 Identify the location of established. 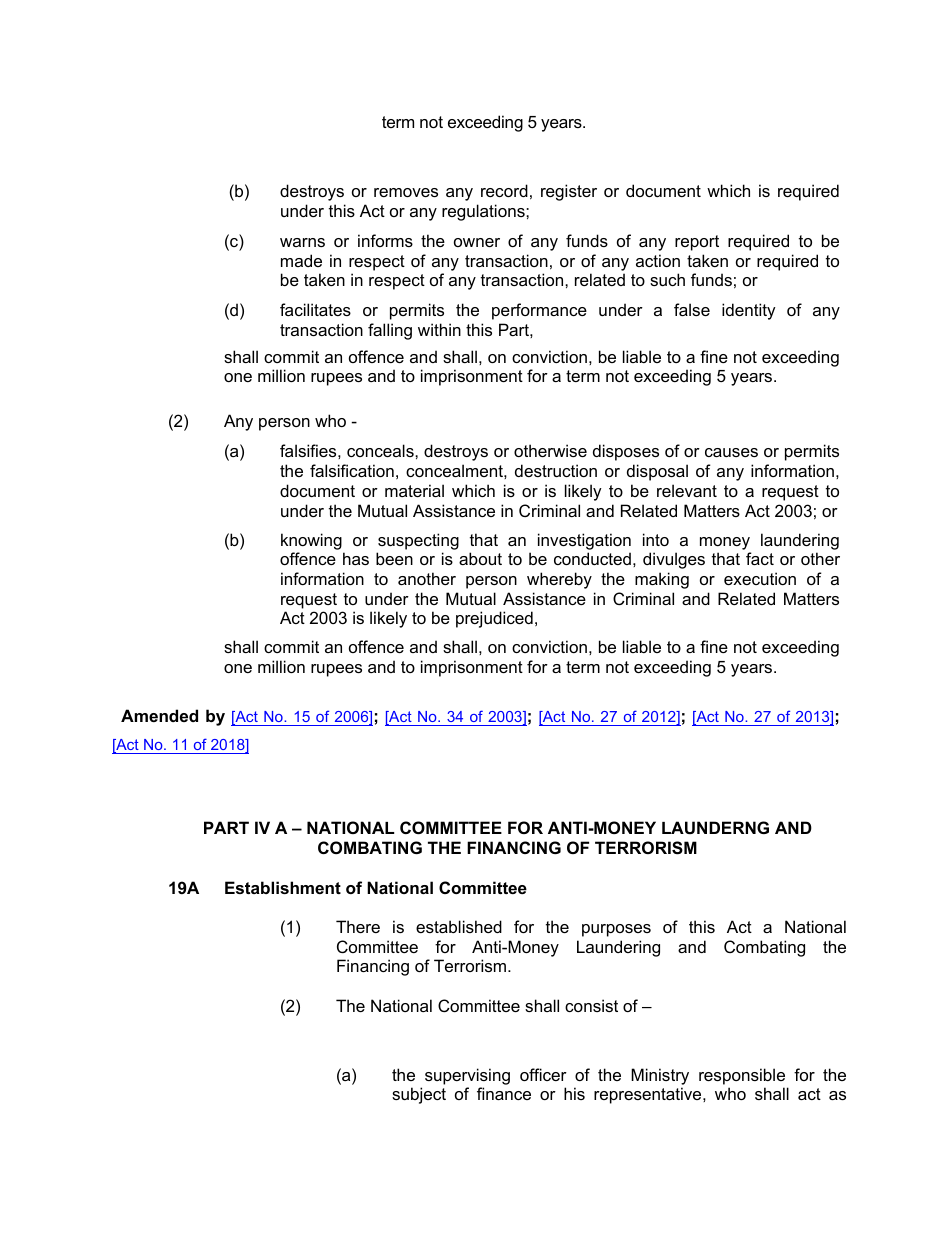
(459, 926).
